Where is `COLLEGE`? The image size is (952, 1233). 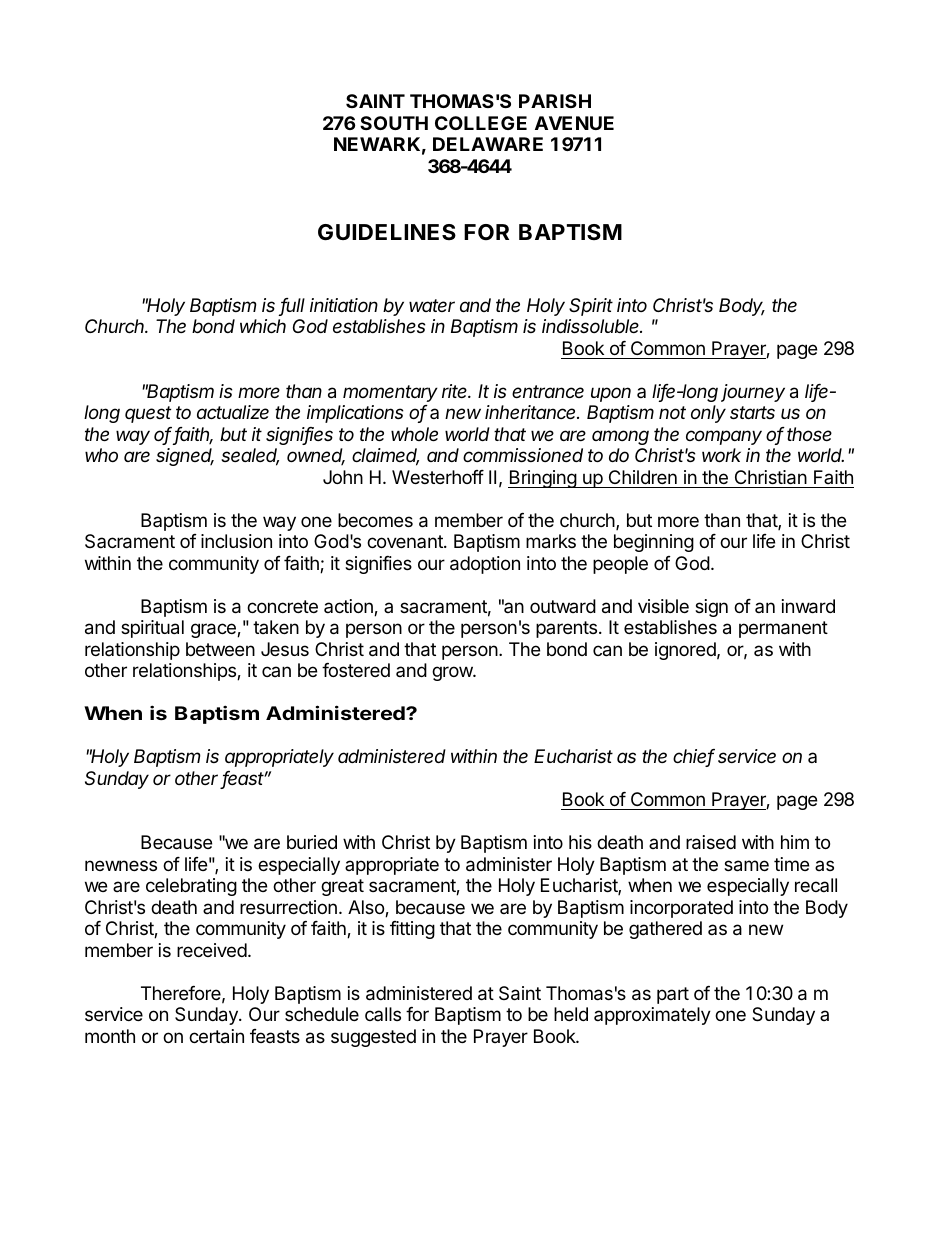 COLLEGE is located at coordinates (481, 123).
